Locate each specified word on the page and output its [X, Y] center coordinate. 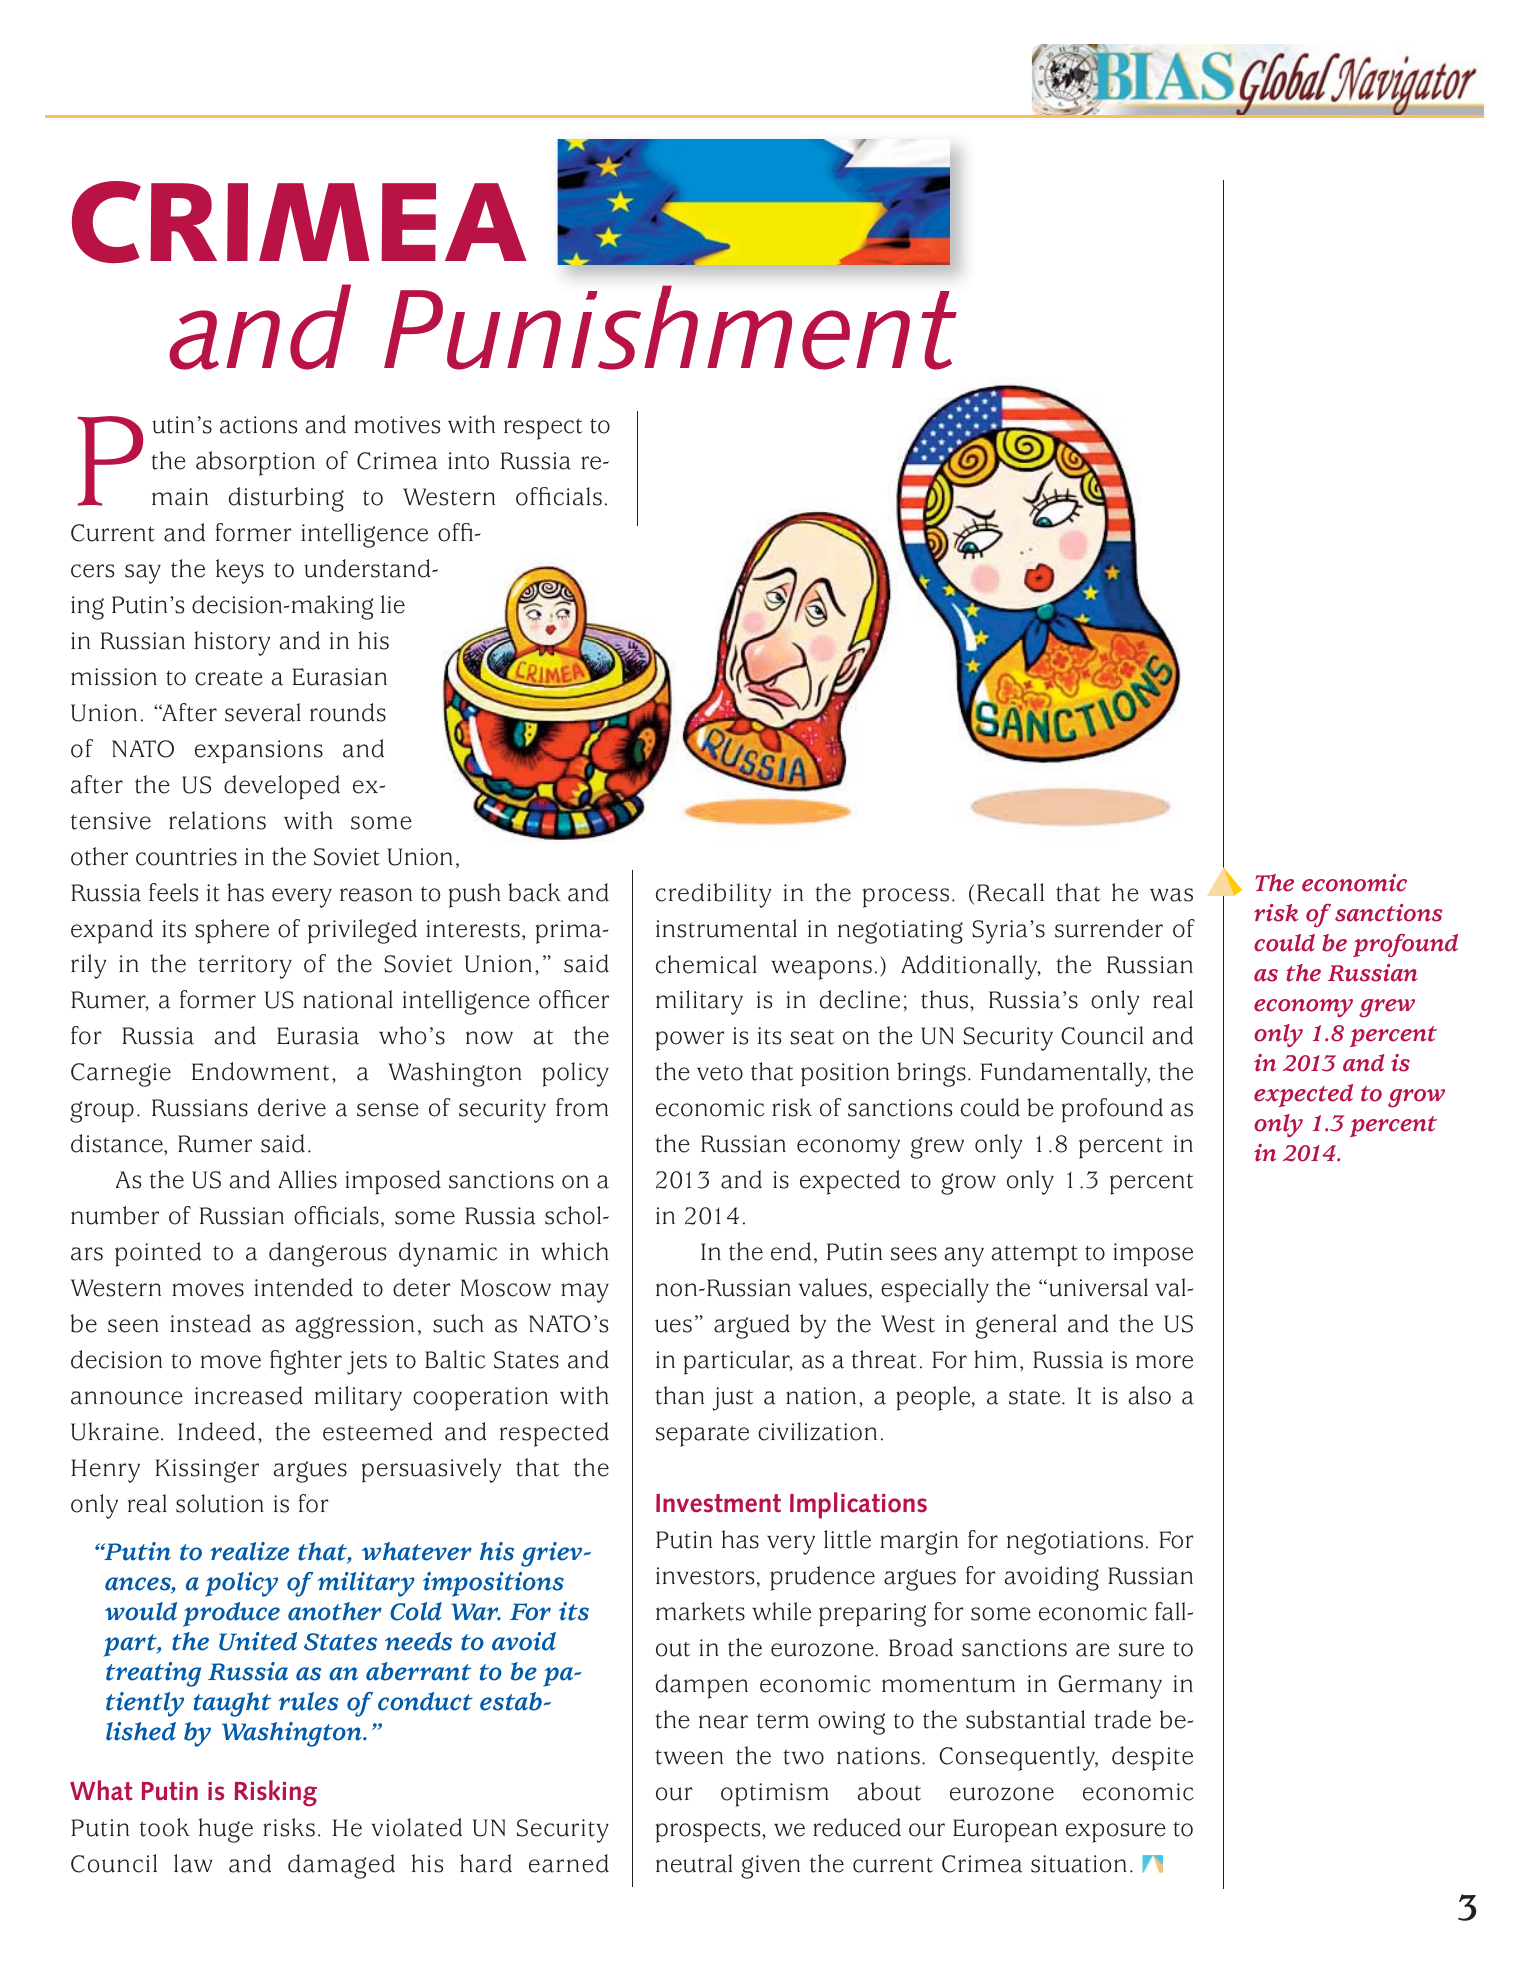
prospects [709, 1832]
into [468, 461]
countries [186, 857]
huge [226, 1830]
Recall [1010, 892]
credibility [713, 895]
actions [258, 425]
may [585, 1293]
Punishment [670, 327]
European [1005, 1831]
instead [210, 1323]
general [1016, 1326]
